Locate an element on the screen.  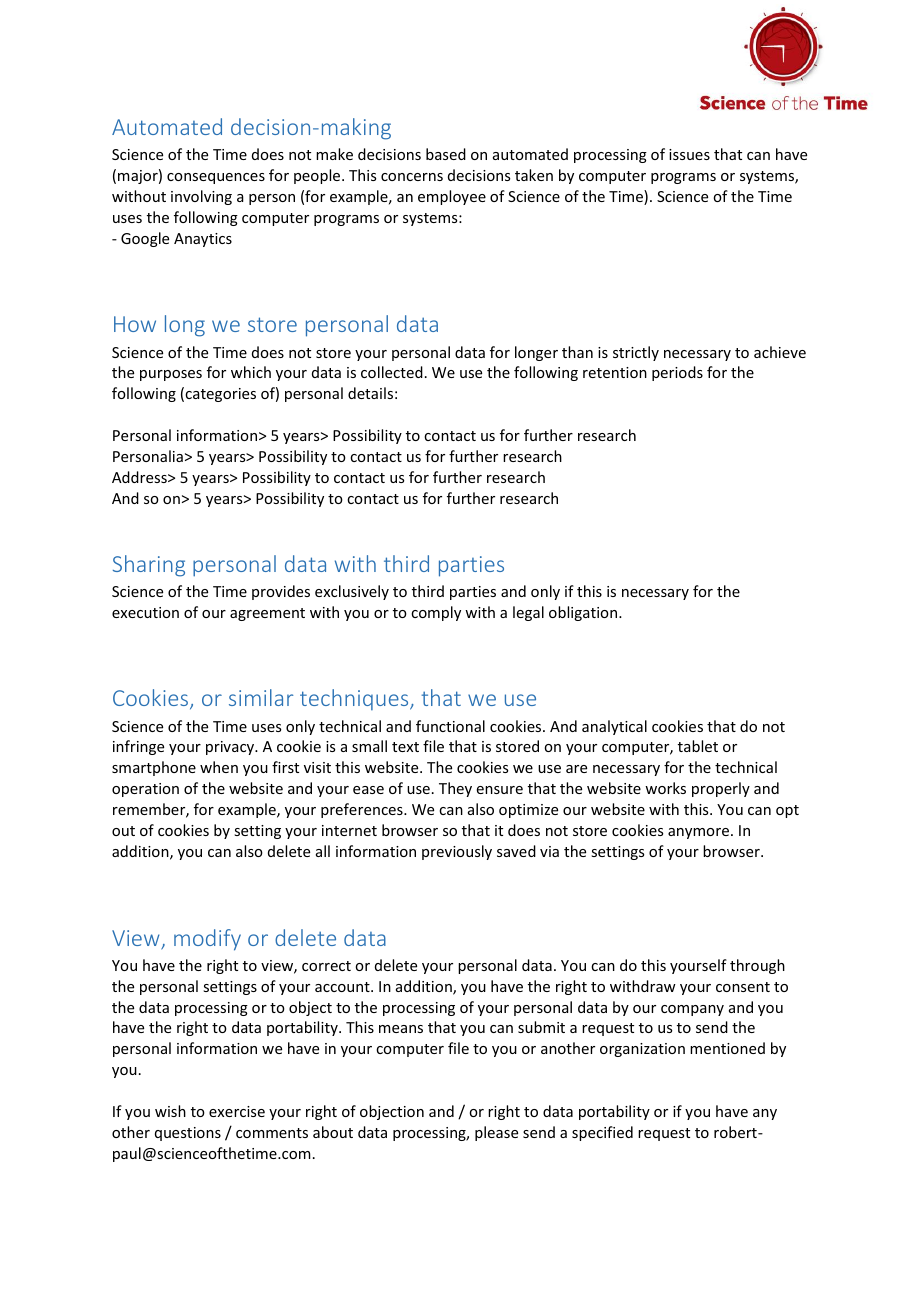
previously is located at coordinates (457, 852).
